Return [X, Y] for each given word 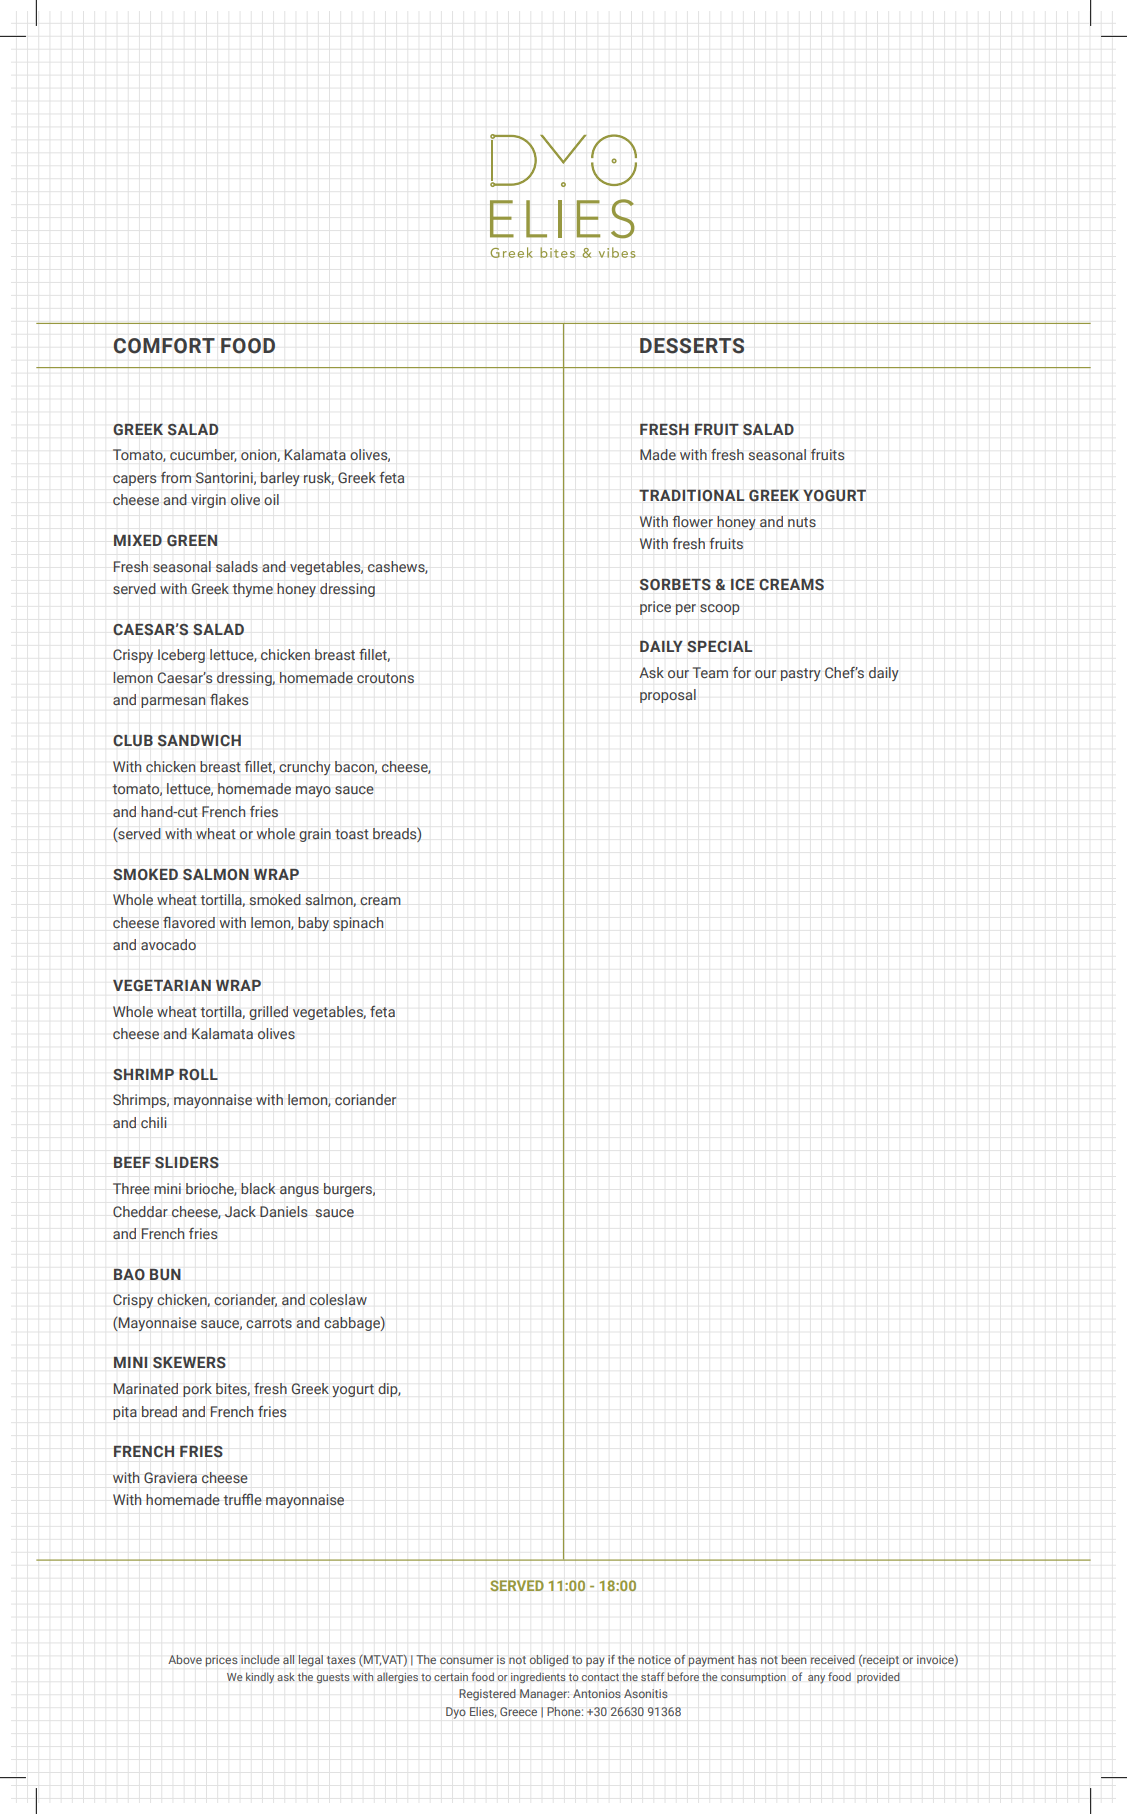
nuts [802, 522]
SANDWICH [199, 740]
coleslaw [338, 1300]
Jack [240, 1212]
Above [185, 1659]
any [816, 1679]
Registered [487, 1695]
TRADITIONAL [691, 495]
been [794, 1659]
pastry [801, 674]
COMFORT [164, 346]
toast [352, 834]
